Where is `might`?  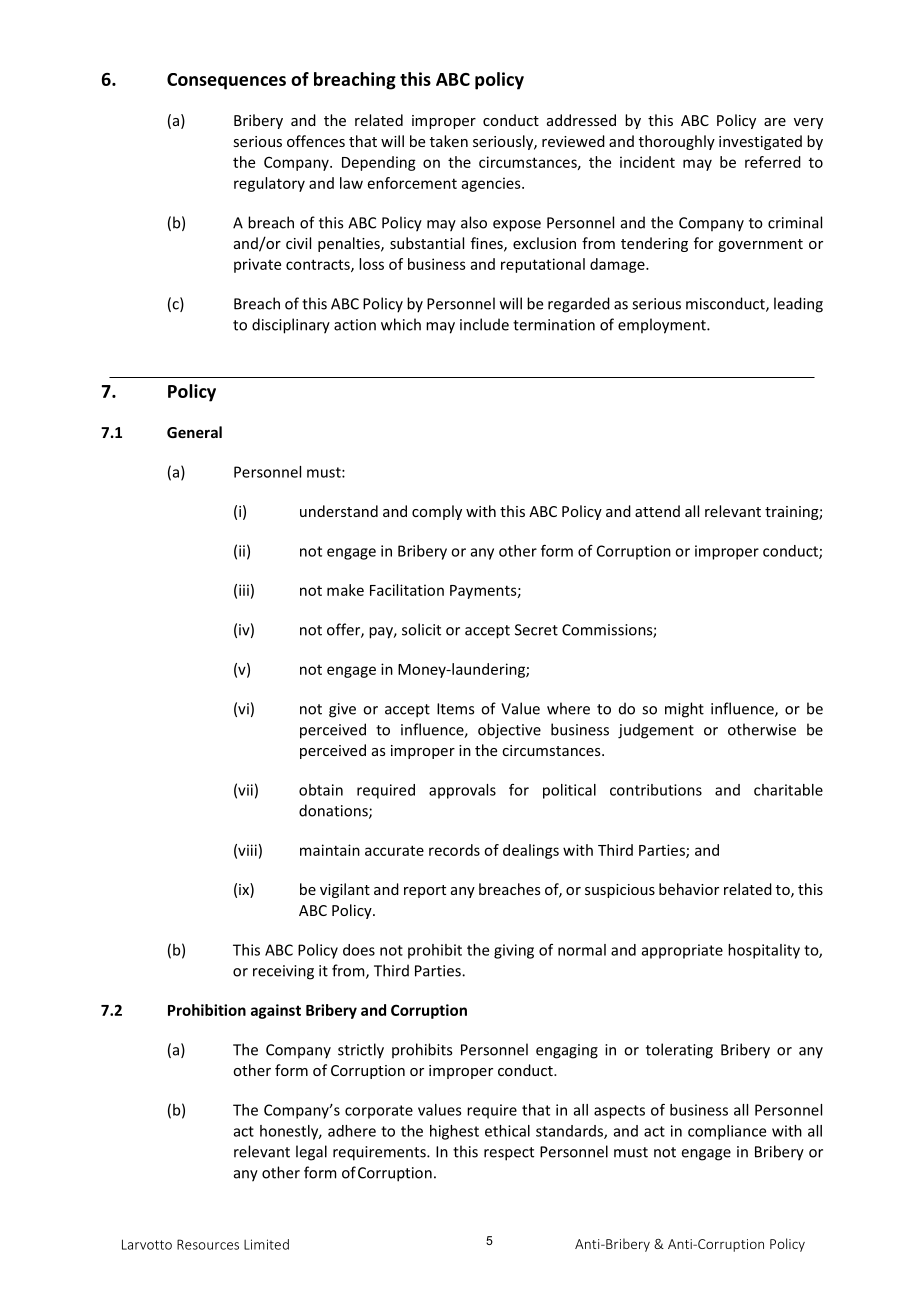
might is located at coordinates (684, 710).
